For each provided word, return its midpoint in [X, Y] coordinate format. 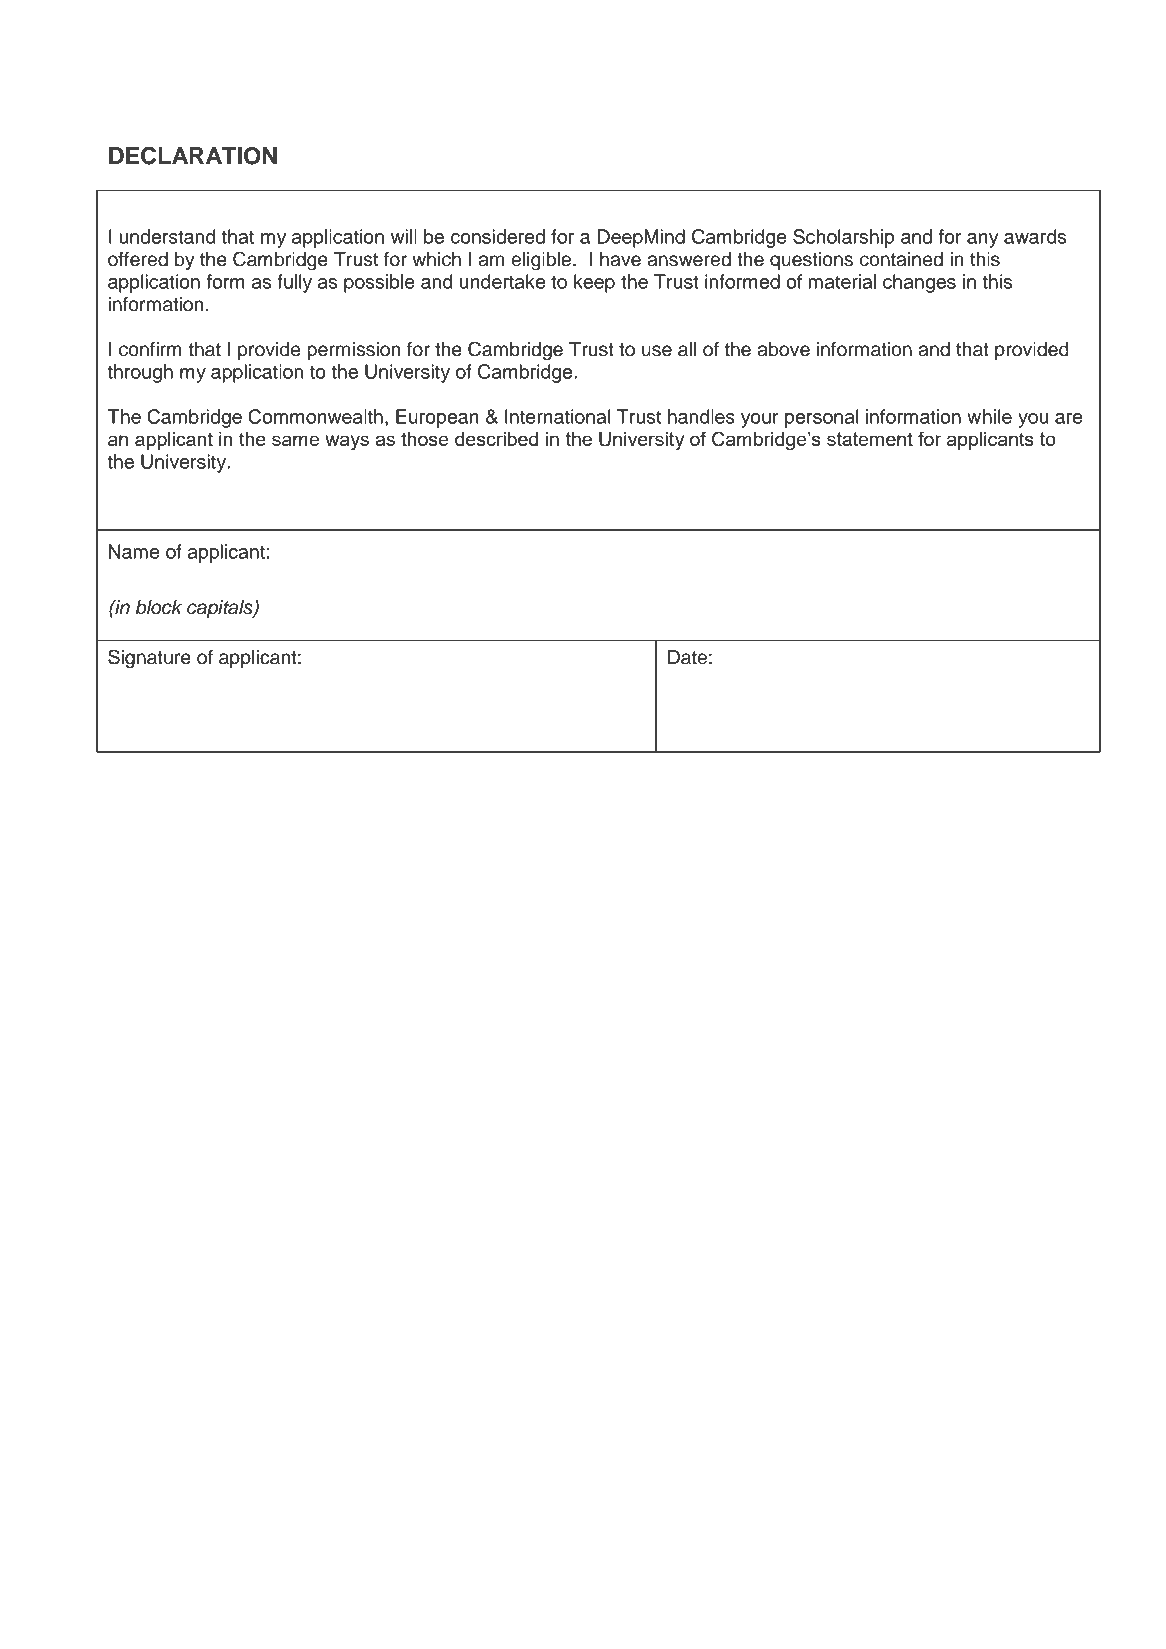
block [159, 607]
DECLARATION [193, 155]
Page [1049, 1573]
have [620, 259]
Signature [149, 659]
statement [870, 439]
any [982, 240]
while [989, 416]
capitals [221, 609]
